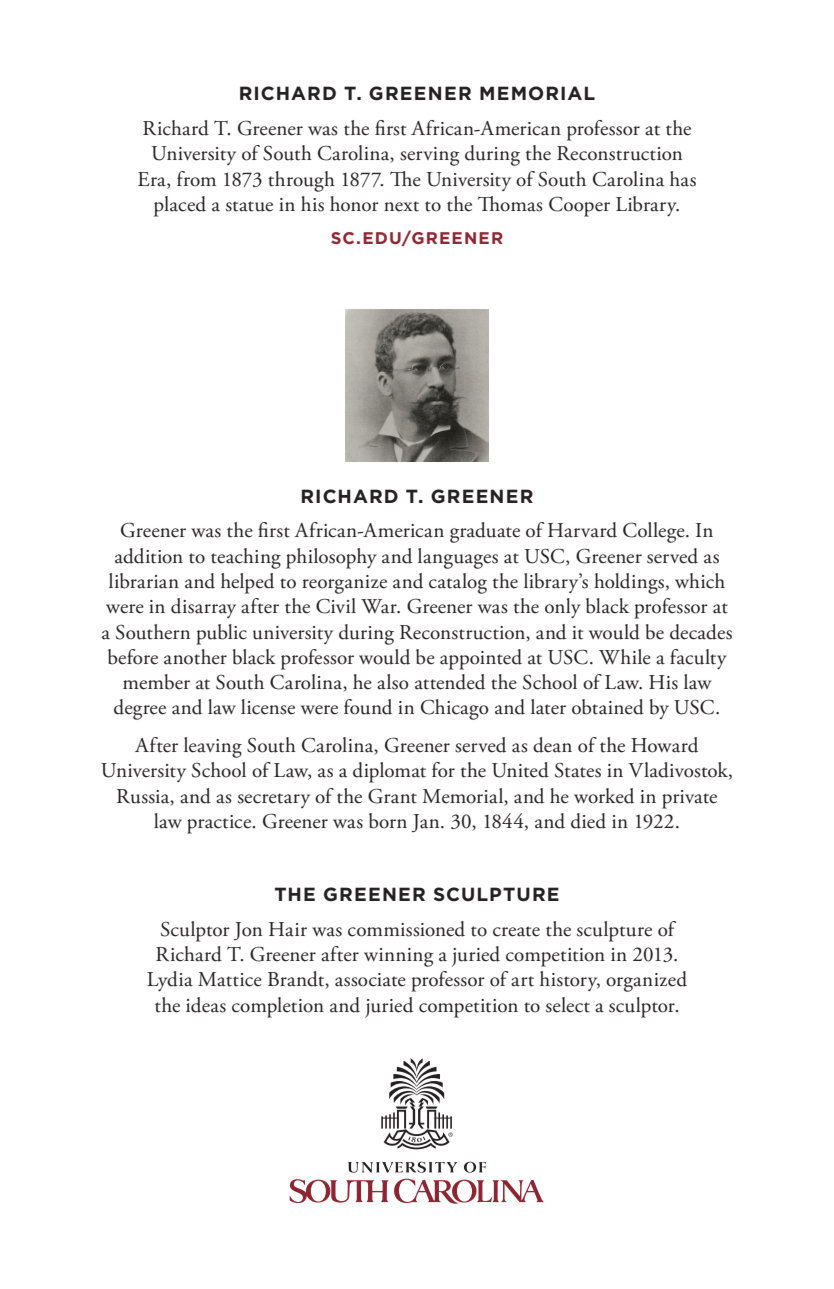 The image size is (834, 1289). I want to click on graduate, so click(485, 532).
